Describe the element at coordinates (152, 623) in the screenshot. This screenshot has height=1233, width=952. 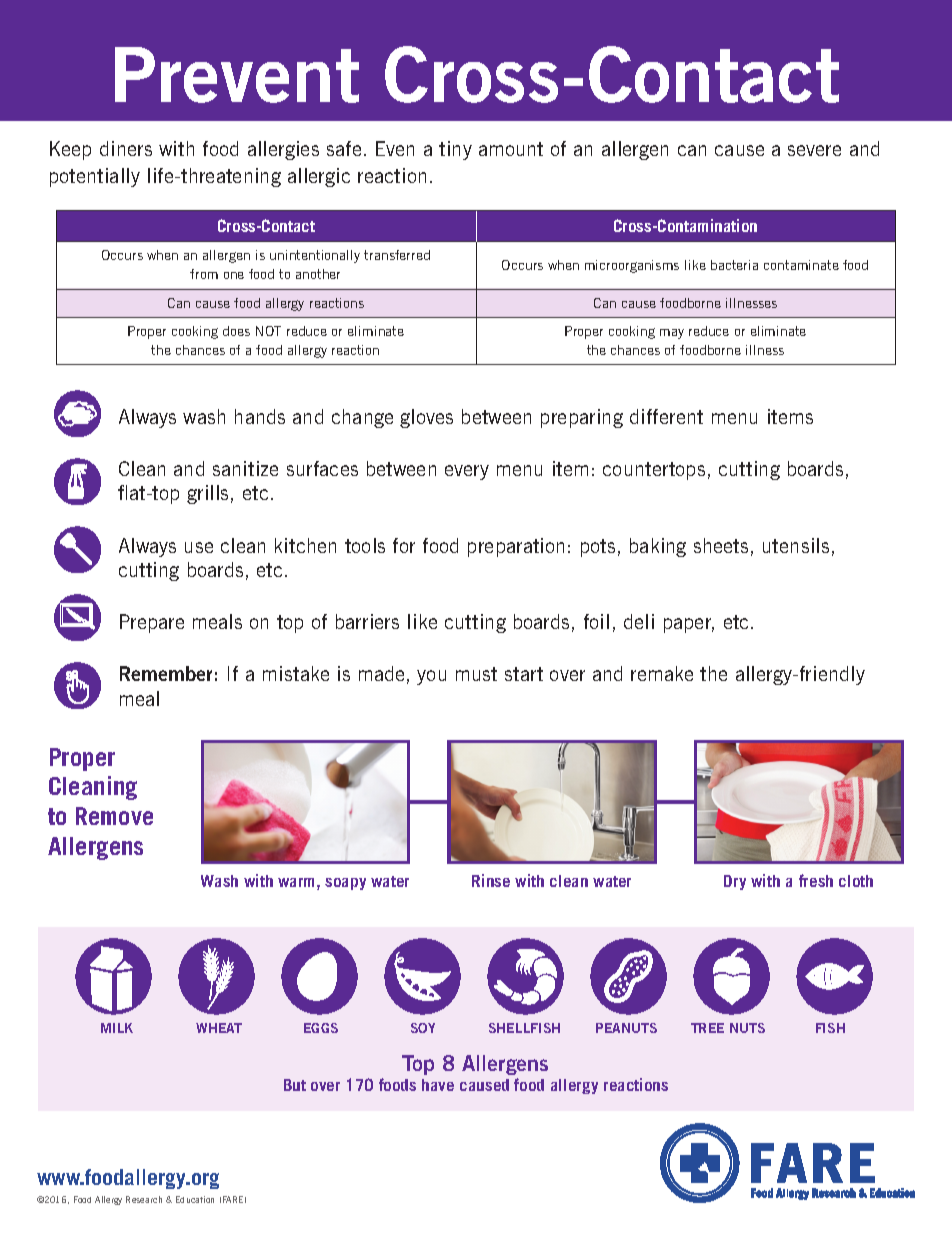
I see `Prepare` at that location.
